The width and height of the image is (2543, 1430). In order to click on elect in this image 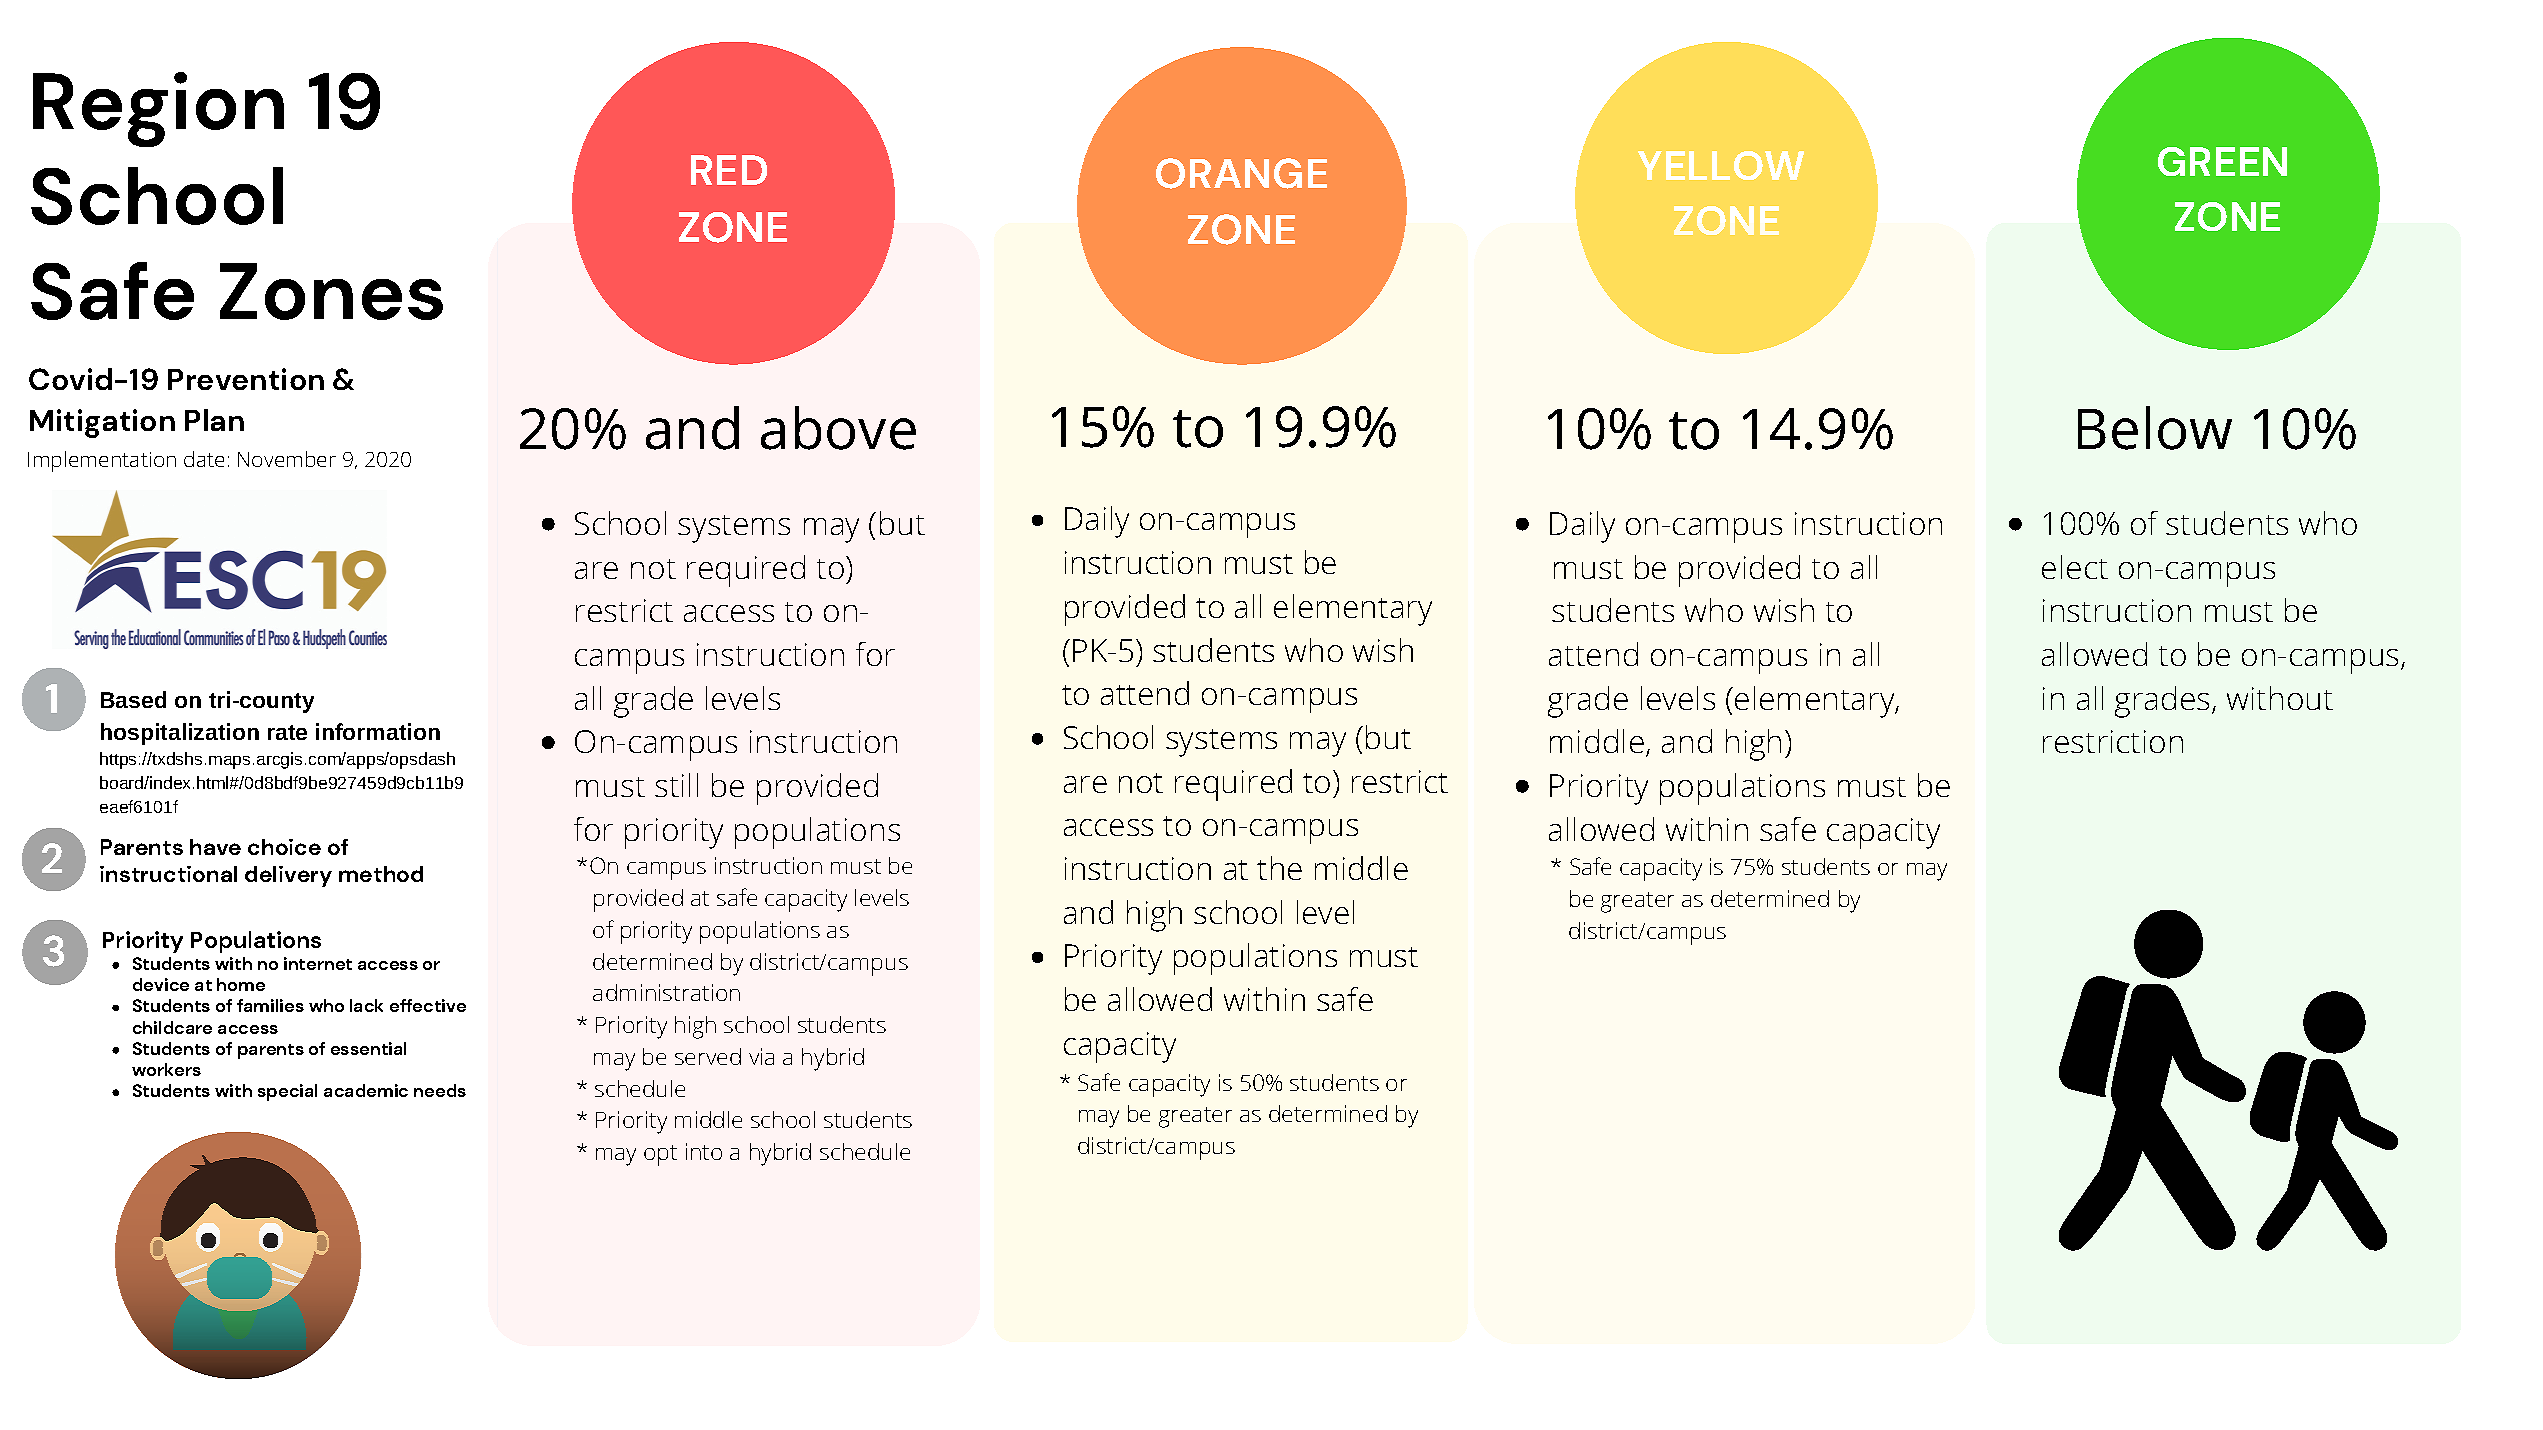, I will do `click(2075, 567)`.
